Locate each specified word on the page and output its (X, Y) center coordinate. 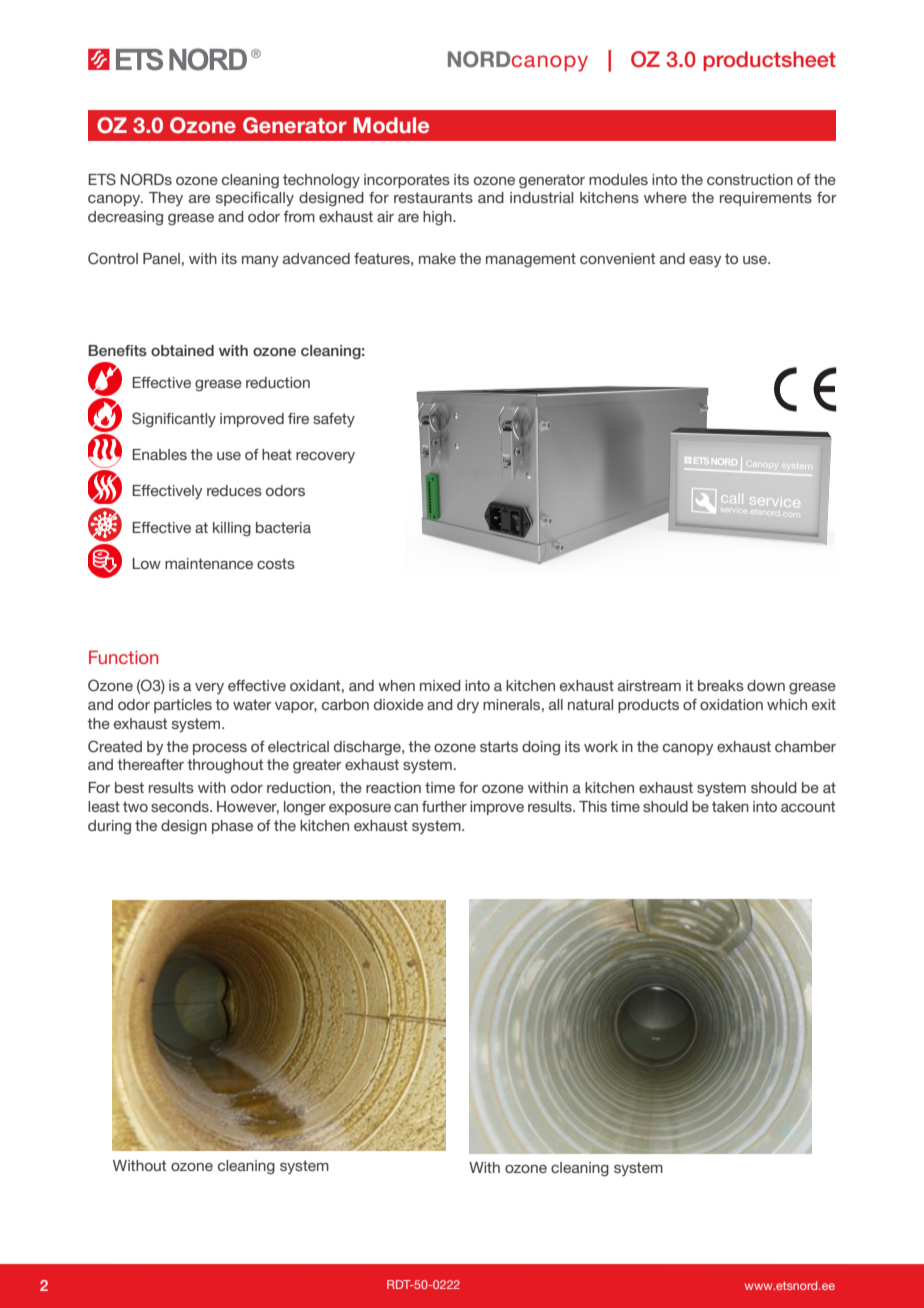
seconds (181, 806)
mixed (440, 685)
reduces (234, 490)
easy (705, 261)
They (166, 199)
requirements (766, 199)
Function (123, 657)
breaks (721, 685)
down (766, 685)
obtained (182, 350)
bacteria (283, 527)
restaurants (433, 197)
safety (334, 420)
